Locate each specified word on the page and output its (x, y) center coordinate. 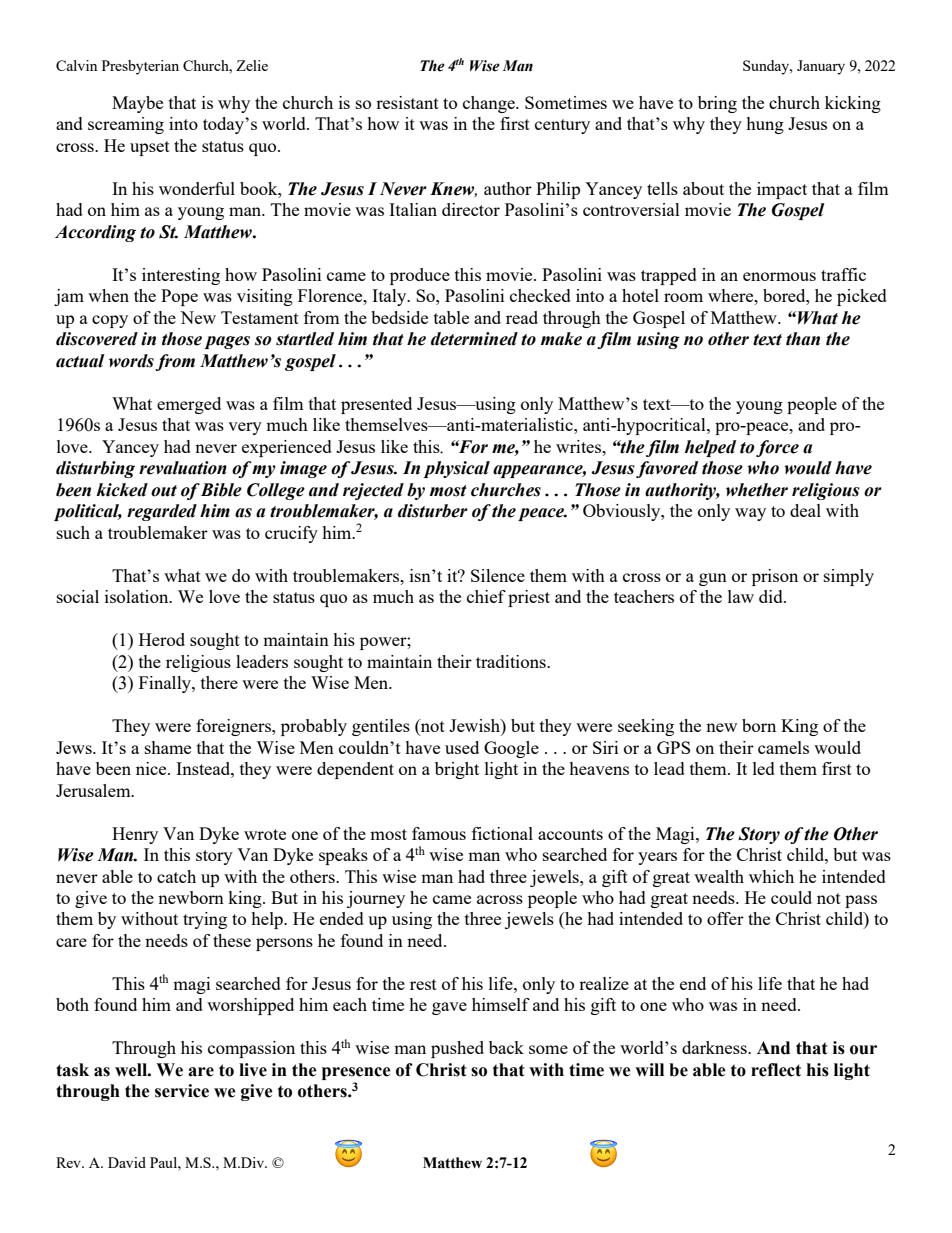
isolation (138, 596)
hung (765, 125)
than (803, 339)
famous (439, 833)
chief (486, 596)
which (771, 876)
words (131, 361)
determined (474, 339)
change (490, 104)
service (182, 1091)
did (772, 596)
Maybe (137, 104)
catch (176, 876)
